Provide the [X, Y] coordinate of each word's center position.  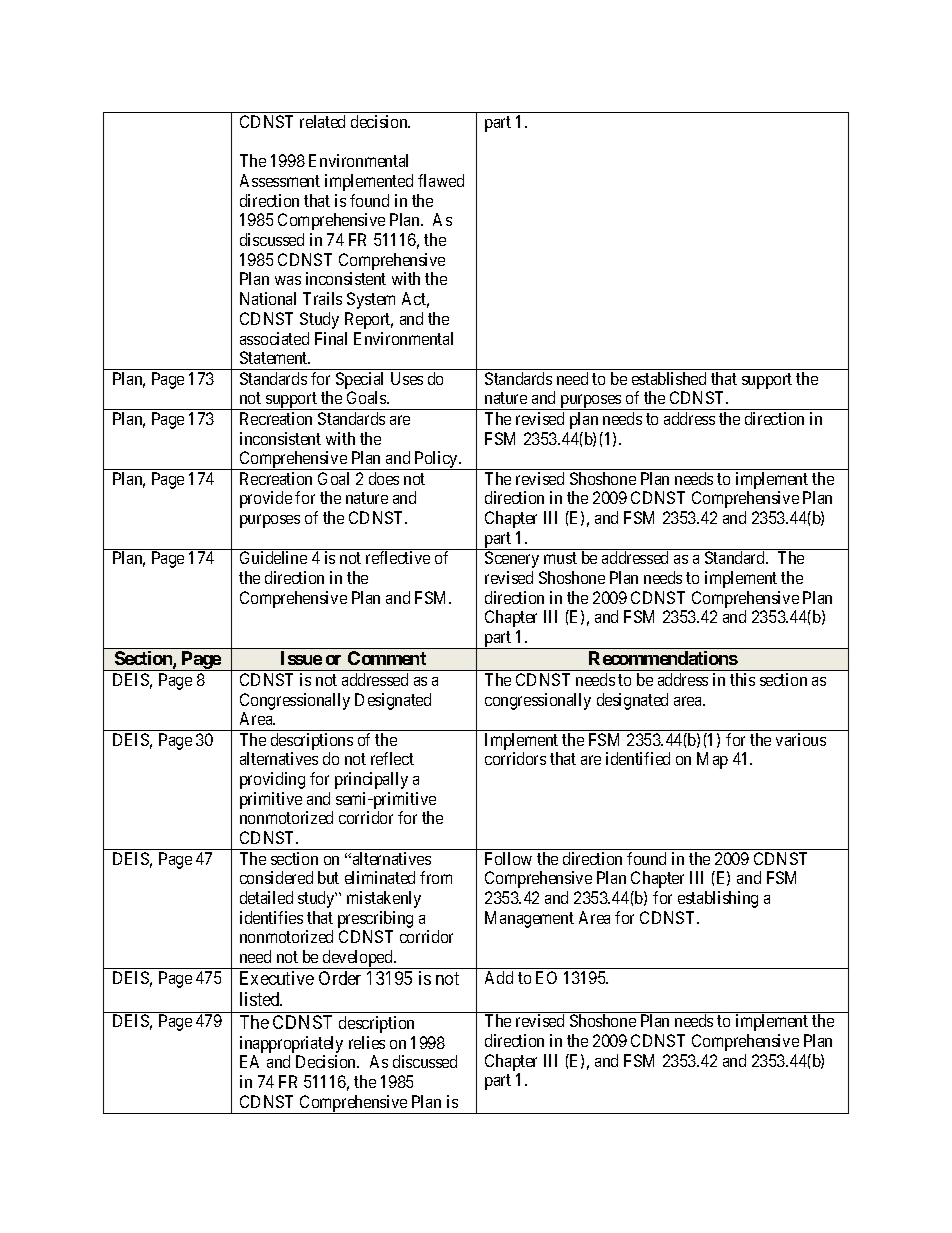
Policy [436, 460]
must [560, 558]
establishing [718, 899]
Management [529, 919]
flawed [441, 180]
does [384, 478]
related [322, 121]
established [669, 378]
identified [638, 758]
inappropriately [291, 1046]
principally [371, 780]
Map [712, 760]
